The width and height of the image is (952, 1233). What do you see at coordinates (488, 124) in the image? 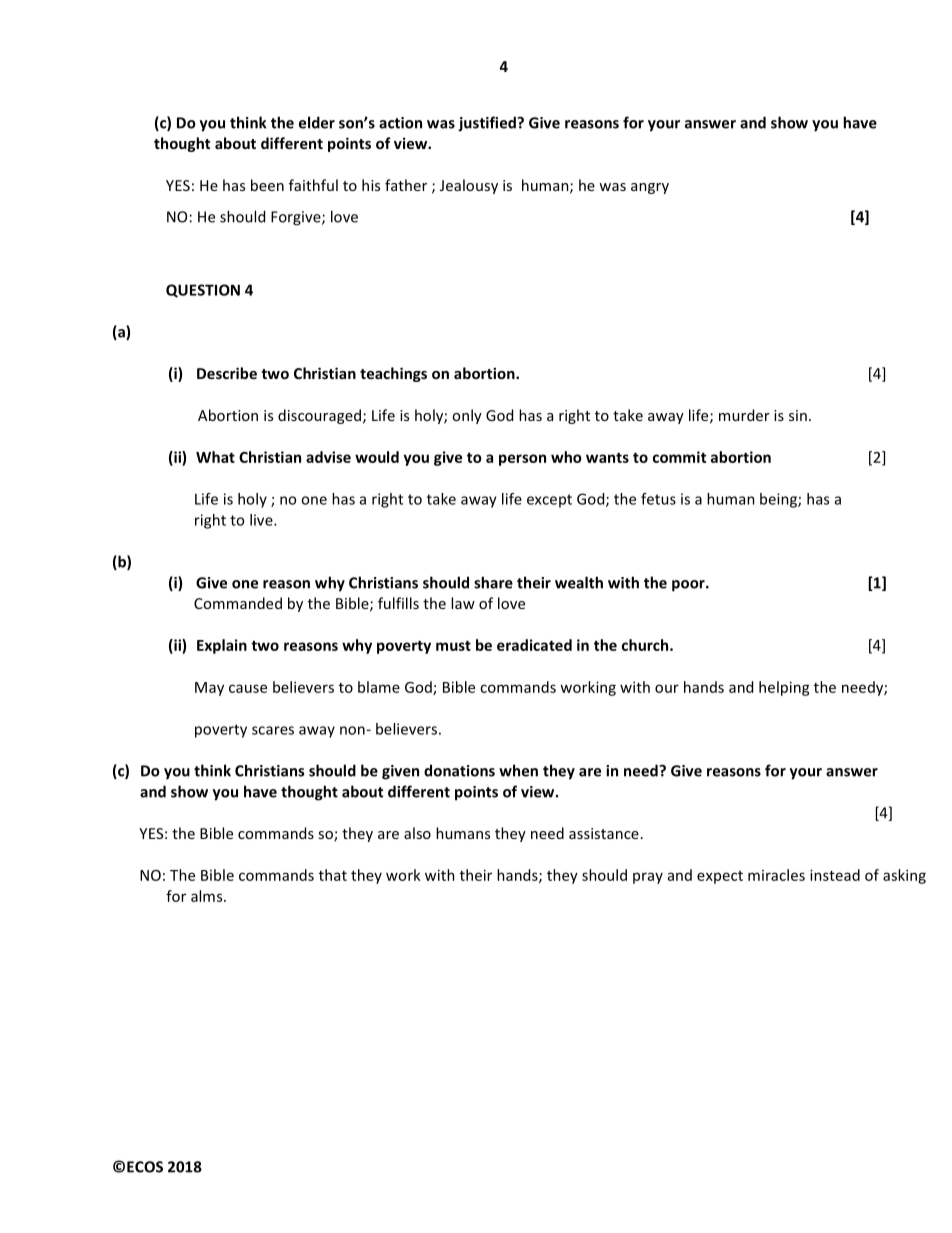
I see `justified` at bounding box center [488, 124].
